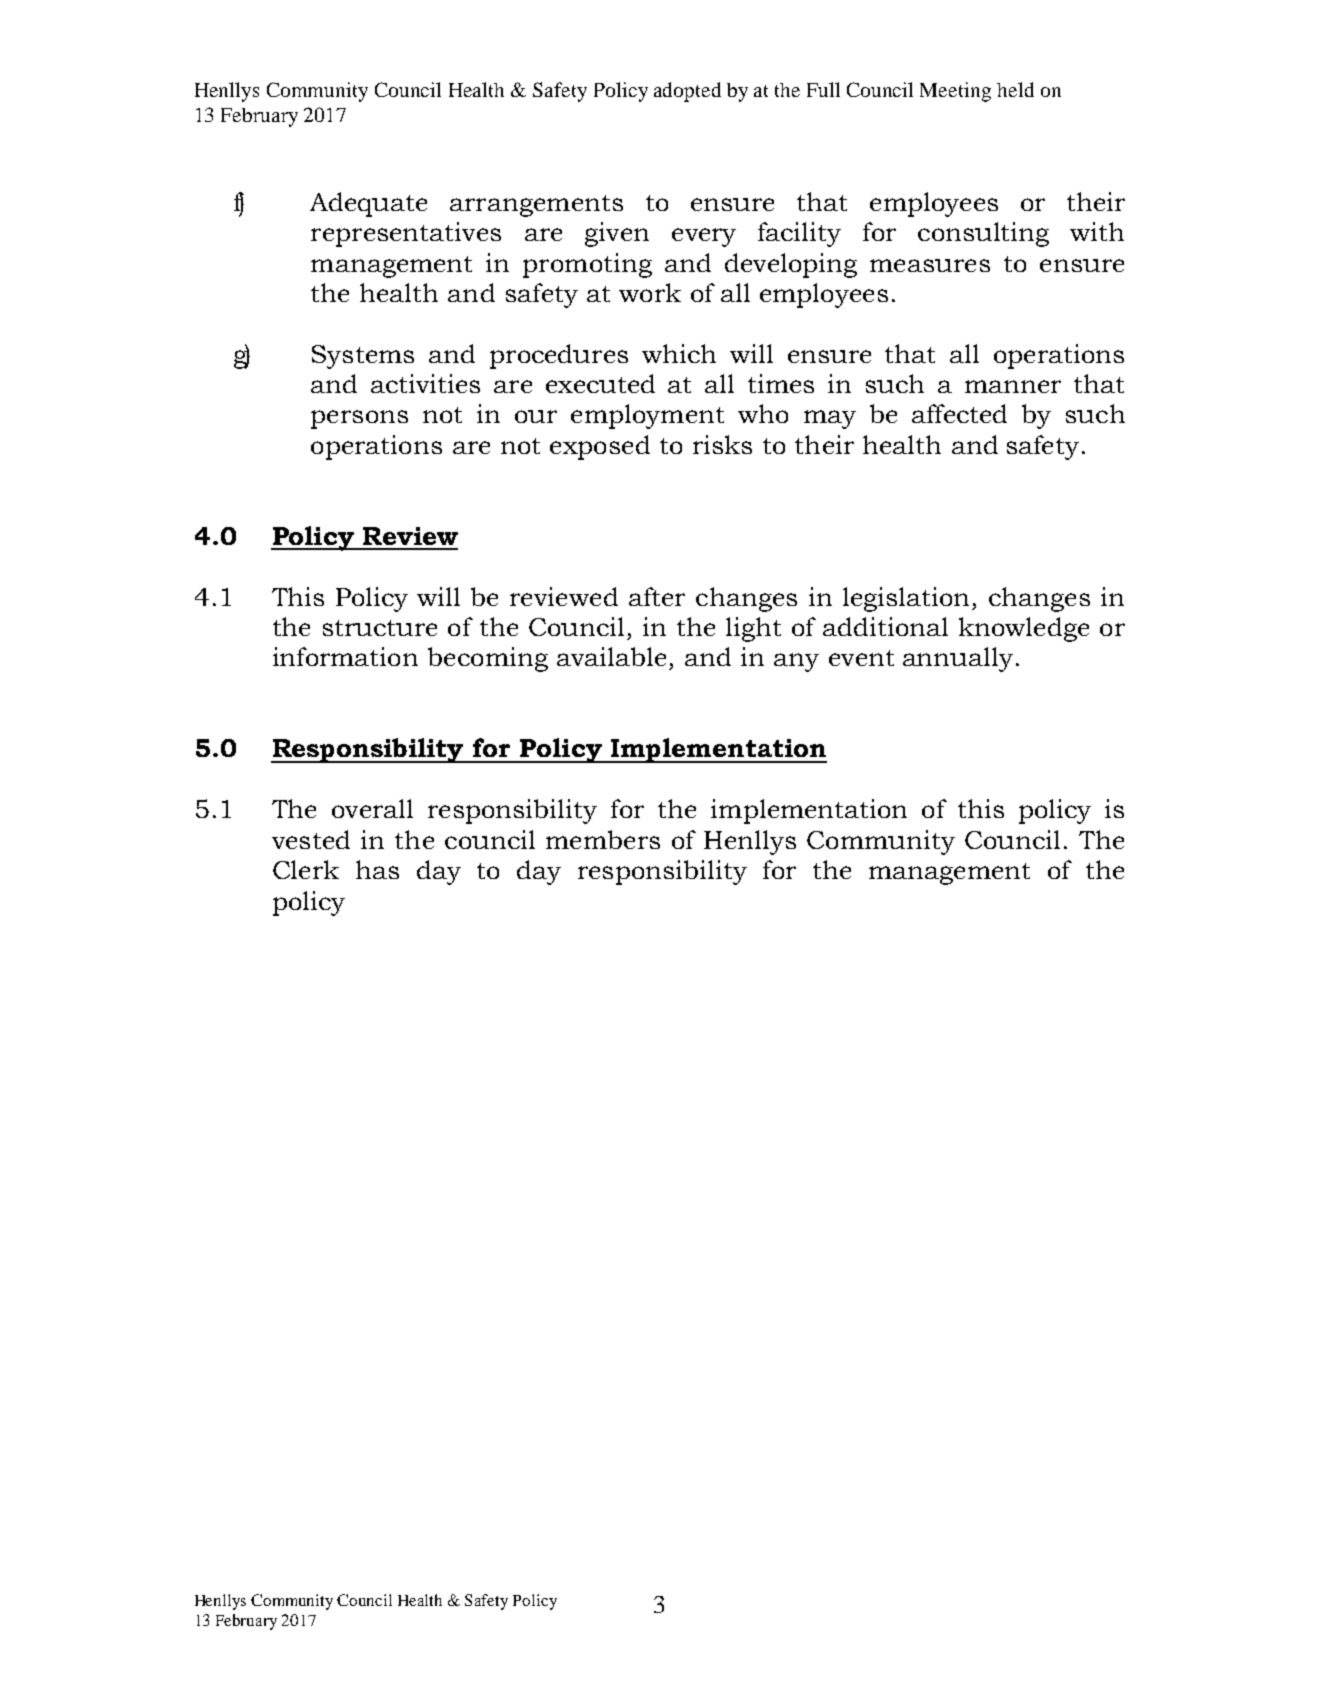 This page has height=1707, width=1319. I want to click on information, so click(345, 656).
